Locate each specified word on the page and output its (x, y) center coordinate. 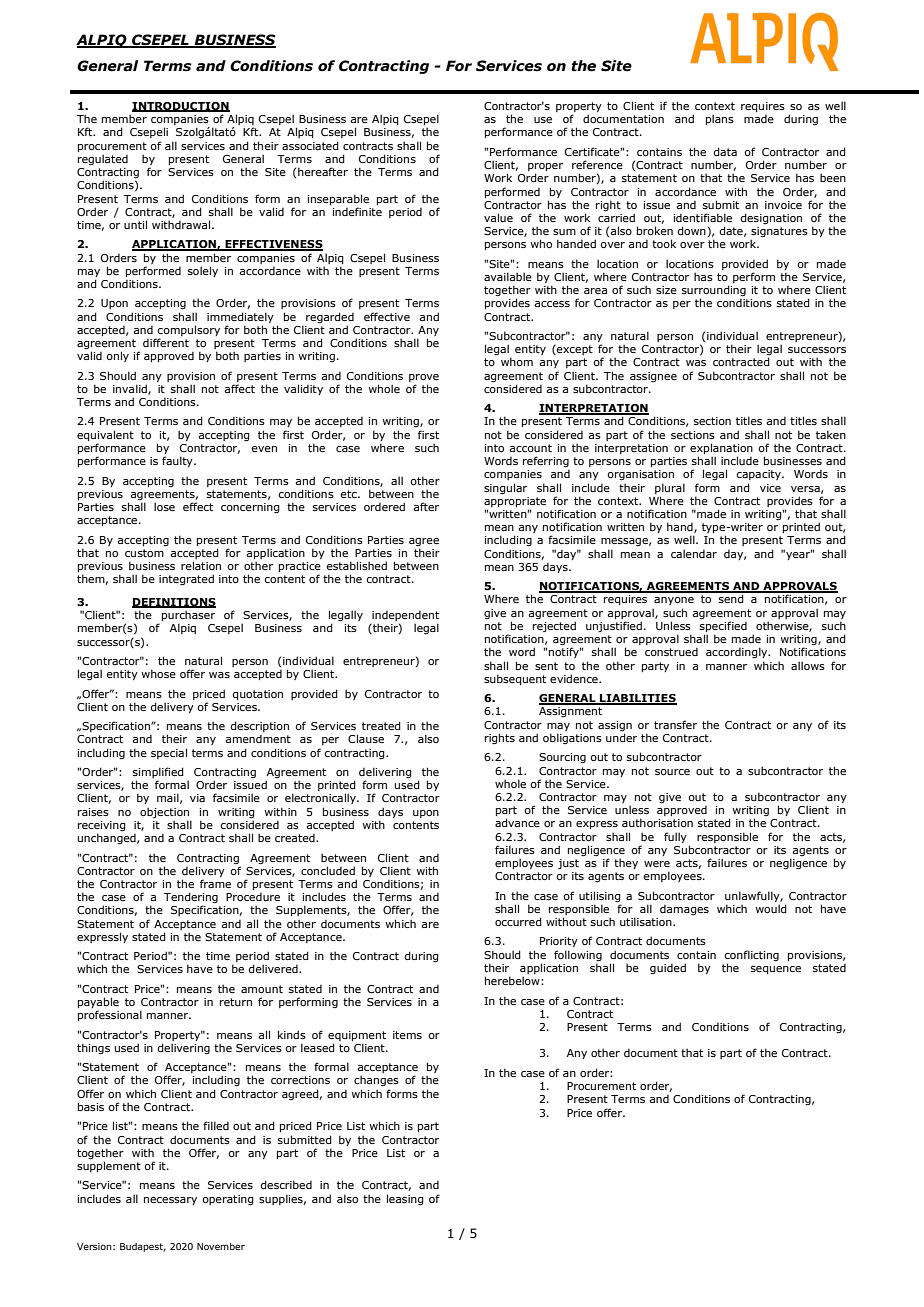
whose (158, 673)
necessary (170, 1201)
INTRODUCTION (181, 107)
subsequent (515, 679)
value (498, 217)
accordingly (738, 652)
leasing (405, 1199)
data (725, 151)
